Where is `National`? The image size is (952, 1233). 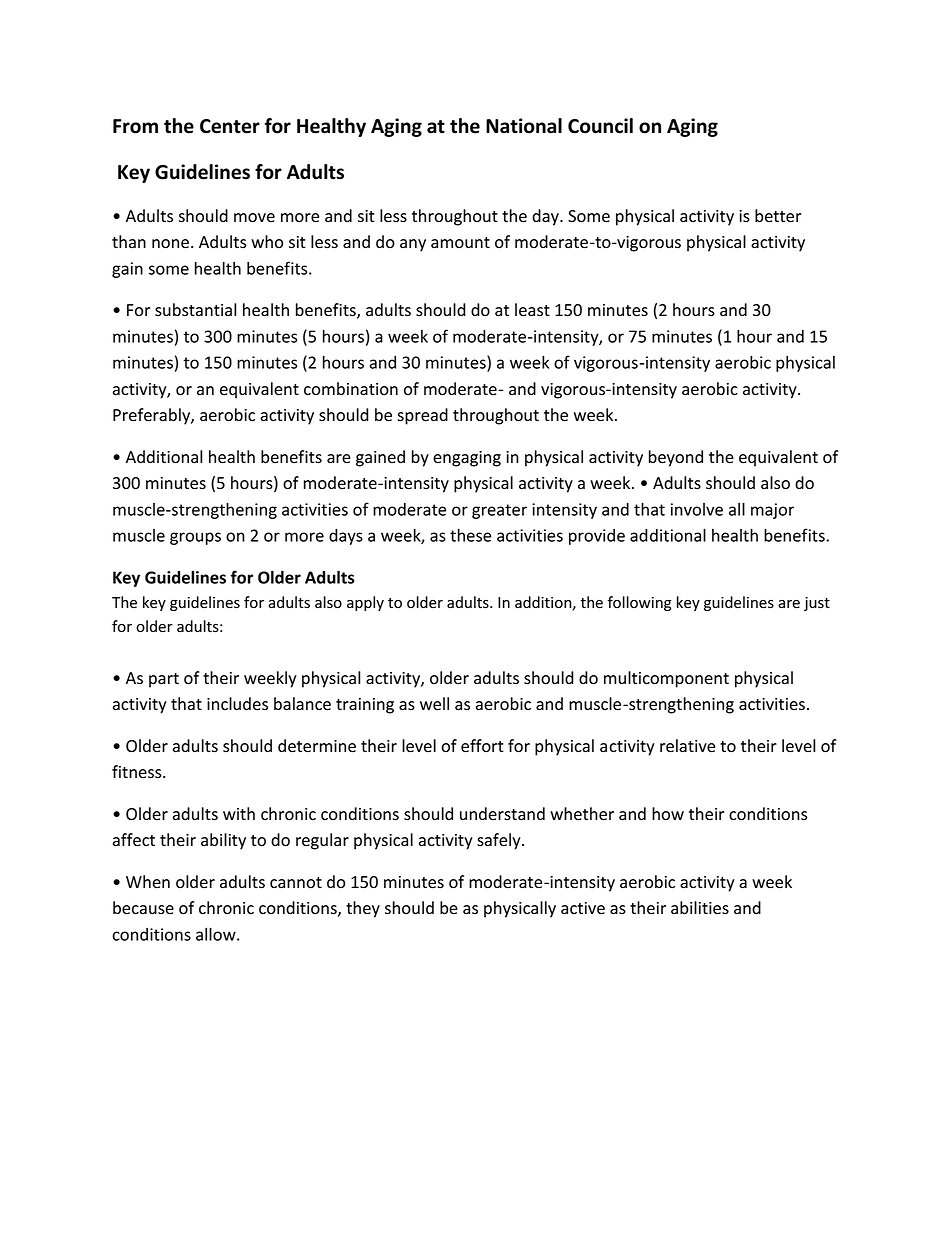 National is located at coordinates (524, 126).
